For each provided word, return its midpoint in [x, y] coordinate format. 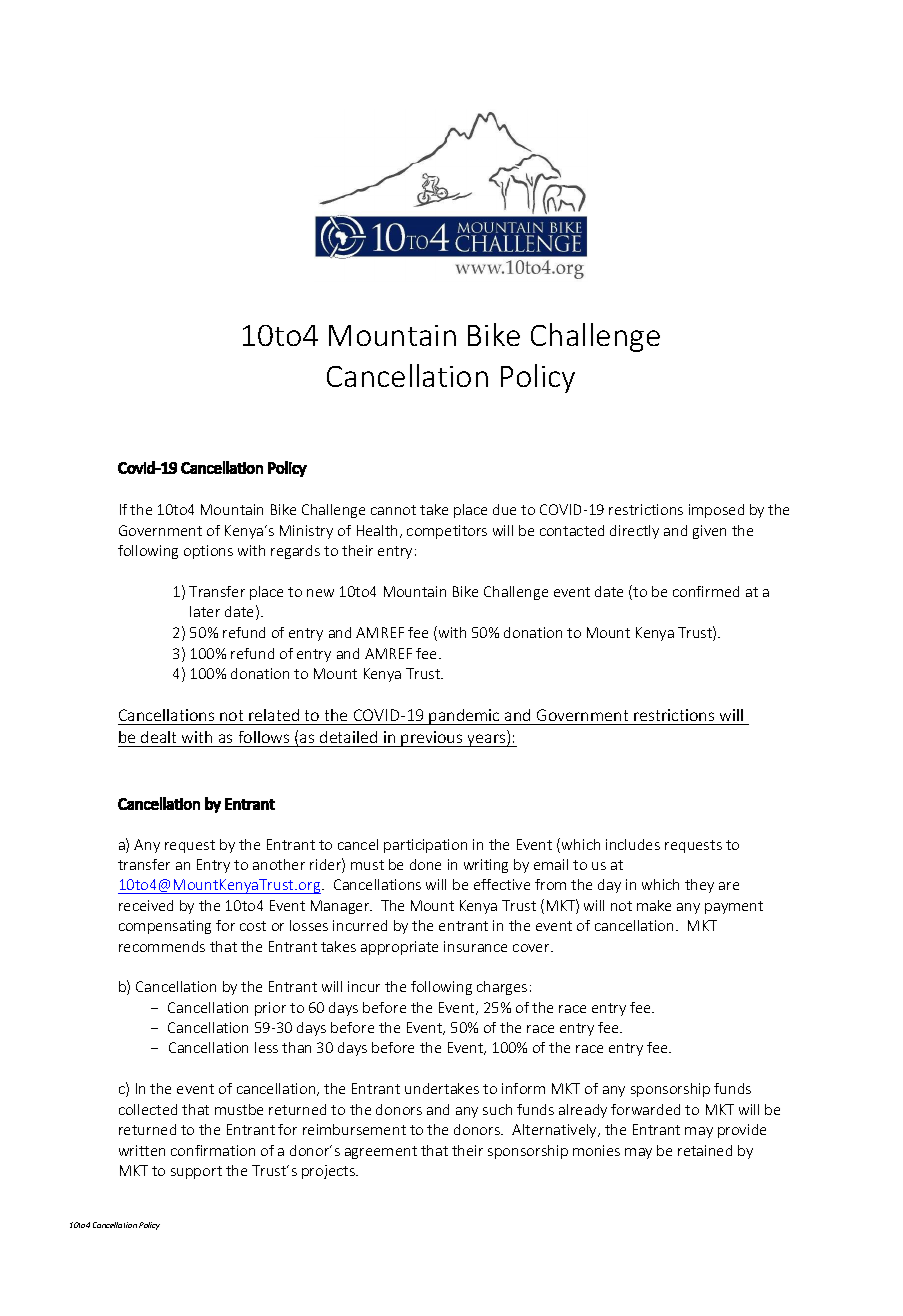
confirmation [213, 1150]
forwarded [645, 1109]
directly [634, 532]
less [266, 1047]
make [654, 905]
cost [253, 926]
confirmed [706, 591]
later [205, 611]
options [208, 552]
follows [264, 737]
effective [502, 884]
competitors [447, 532]
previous [432, 739]
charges [502, 988]
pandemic [465, 717]
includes [633, 844]
